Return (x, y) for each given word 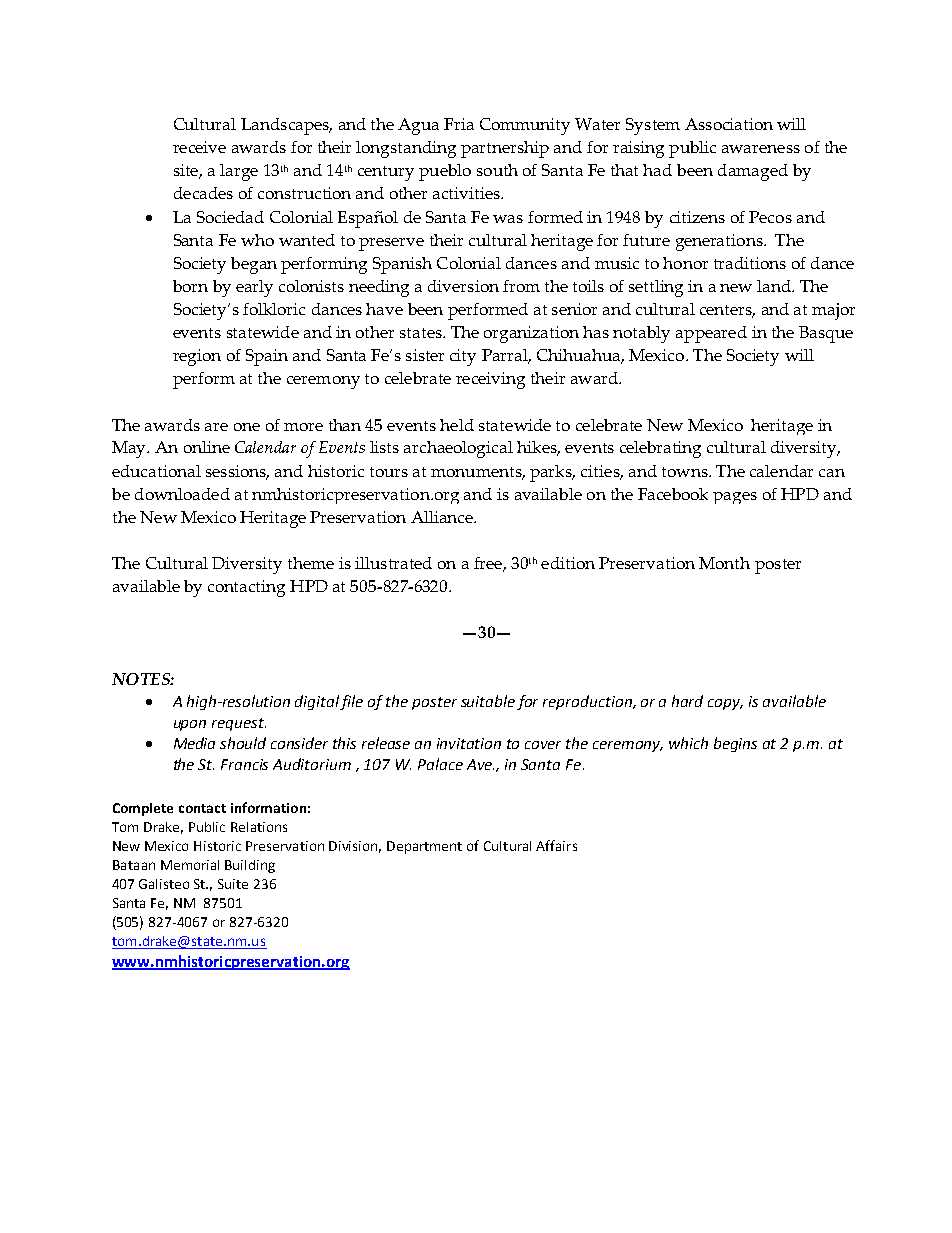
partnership (505, 149)
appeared (711, 334)
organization (531, 334)
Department (424, 847)
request (239, 724)
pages (735, 498)
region (197, 357)
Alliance (443, 517)
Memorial (190, 865)
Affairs (556, 845)
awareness (761, 149)
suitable (488, 701)
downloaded (182, 494)
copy (725, 704)
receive (199, 147)
